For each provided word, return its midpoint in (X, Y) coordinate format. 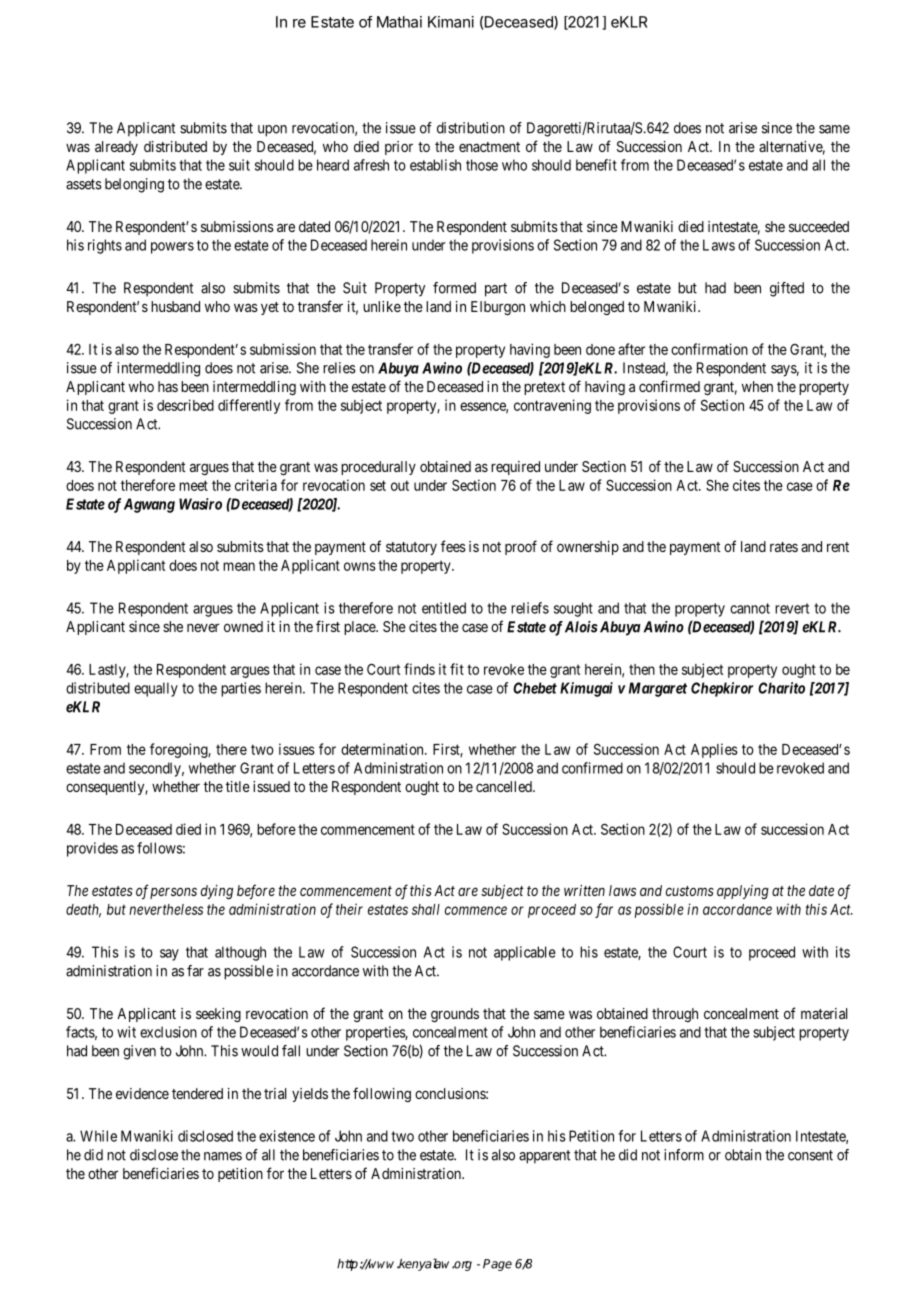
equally (156, 689)
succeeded (819, 226)
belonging (134, 185)
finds (419, 669)
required (515, 468)
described (185, 405)
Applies (714, 750)
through (675, 1015)
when (757, 386)
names (223, 1156)
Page (497, 1265)
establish (435, 165)
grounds (455, 1015)
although (240, 953)
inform (684, 1155)
